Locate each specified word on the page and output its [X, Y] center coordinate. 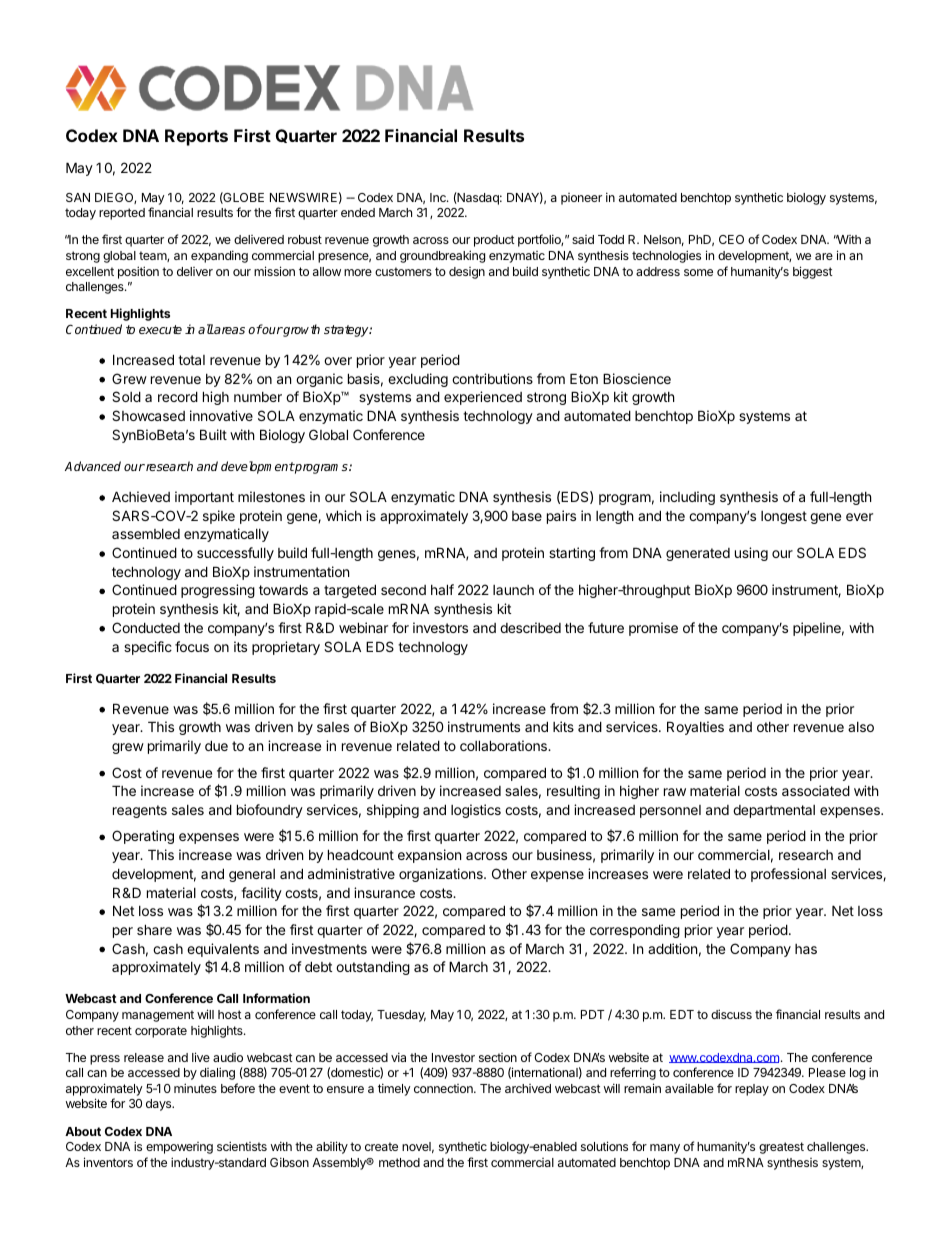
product [494, 241]
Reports [196, 137]
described [530, 627]
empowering [179, 1148]
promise [653, 629]
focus [192, 646]
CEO [731, 239]
